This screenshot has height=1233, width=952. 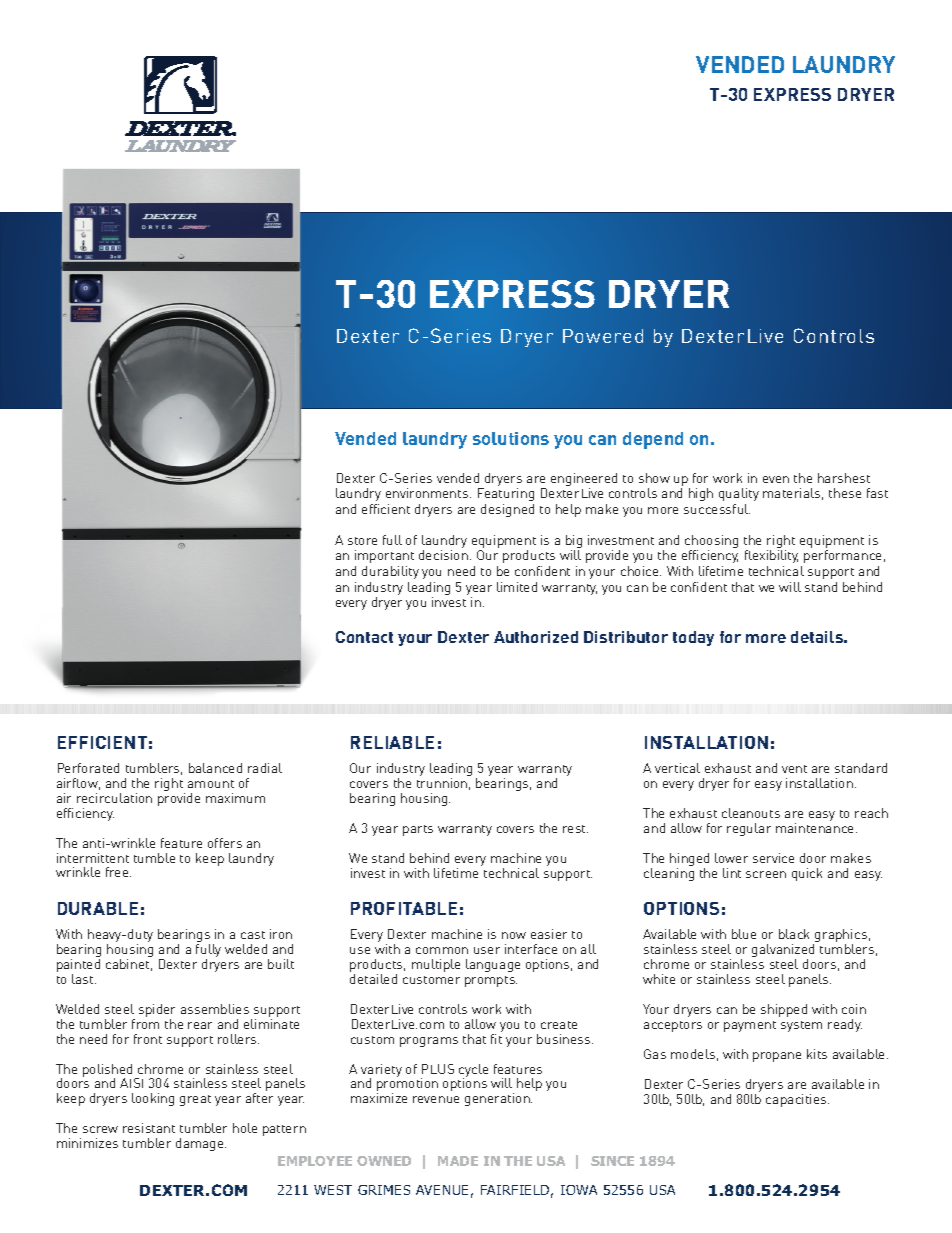 What do you see at coordinates (511, 438) in the screenshot?
I see `solutions` at bounding box center [511, 438].
